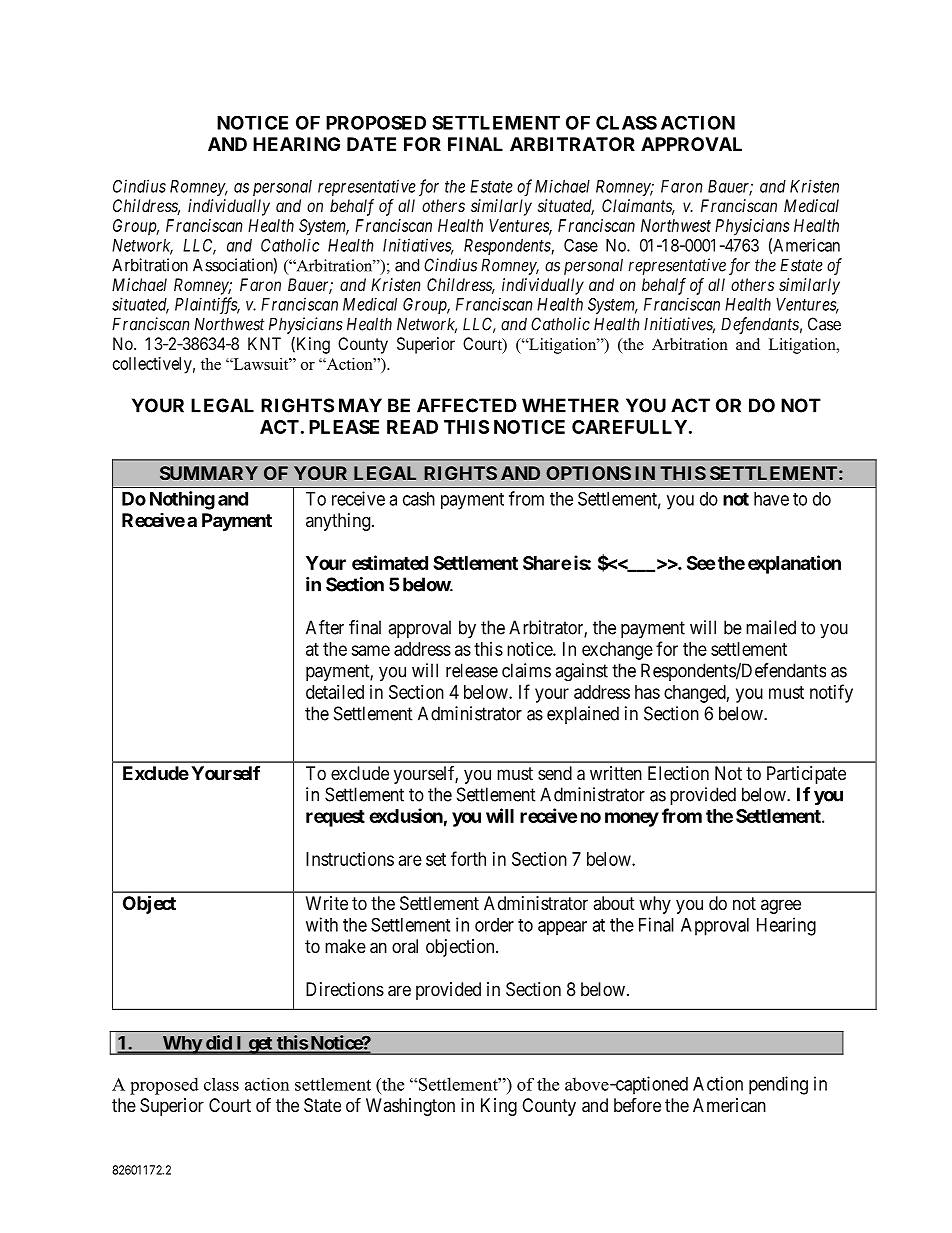  Describe the element at coordinates (419, 499) in the image. I see `cash` at that location.
